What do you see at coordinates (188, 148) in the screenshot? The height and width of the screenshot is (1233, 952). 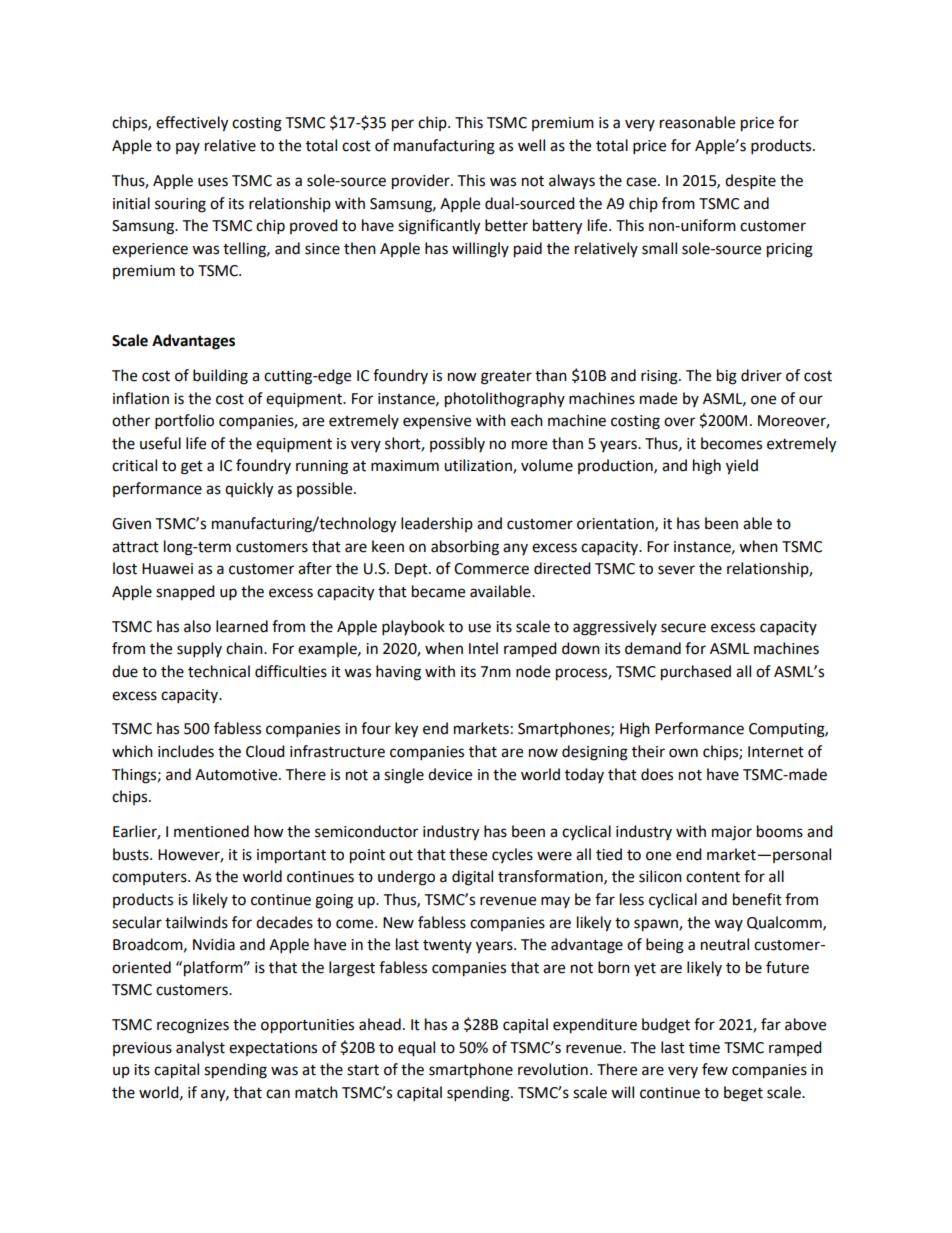 I see `pay` at bounding box center [188, 148].
